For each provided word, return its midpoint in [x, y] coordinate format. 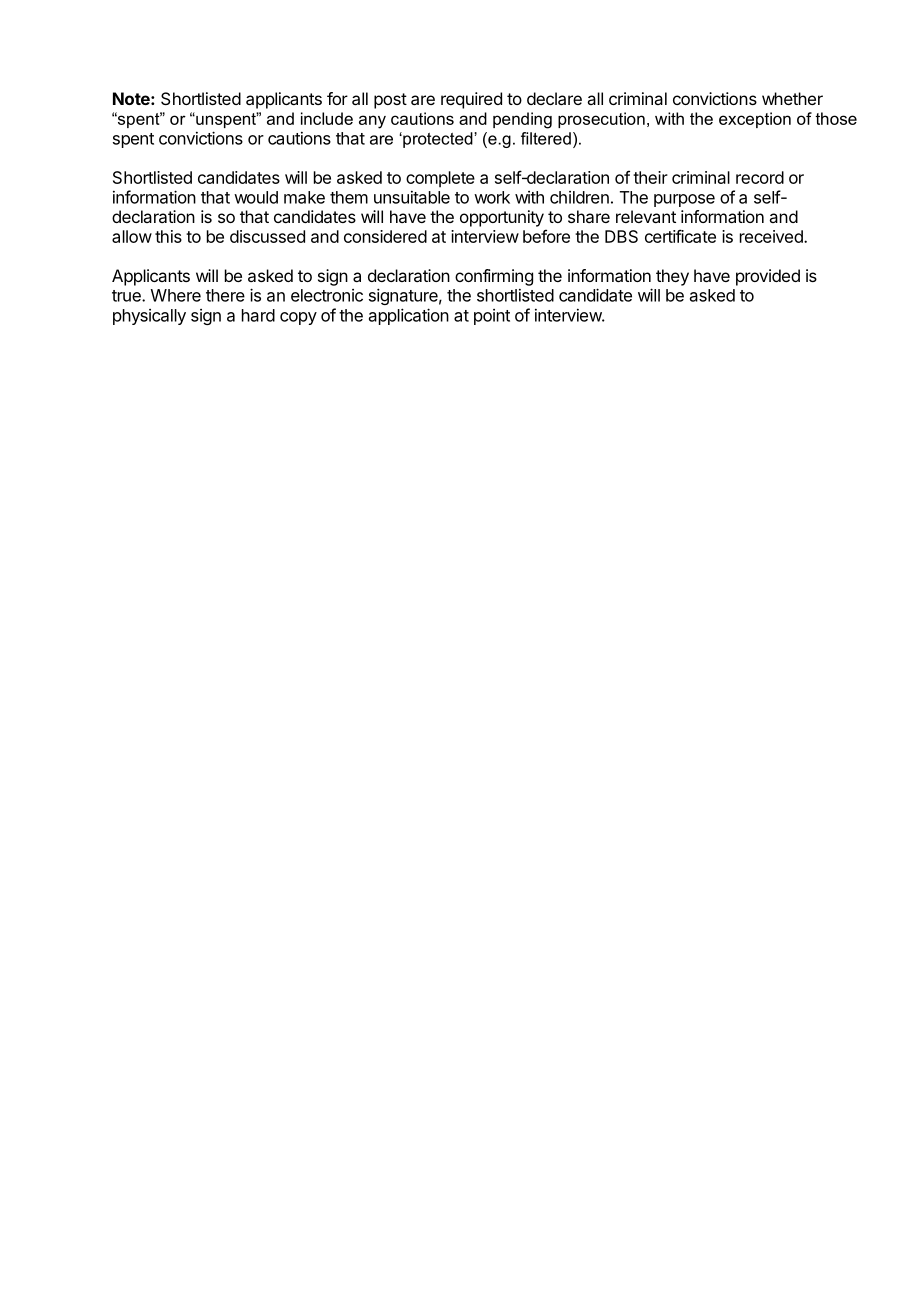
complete [440, 179]
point [492, 317]
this [168, 236]
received [772, 236]
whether [792, 98]
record [760, 177]
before [546, 236]
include [327, 118]
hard [258, 315]
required [471, 100]
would [256, 197]
